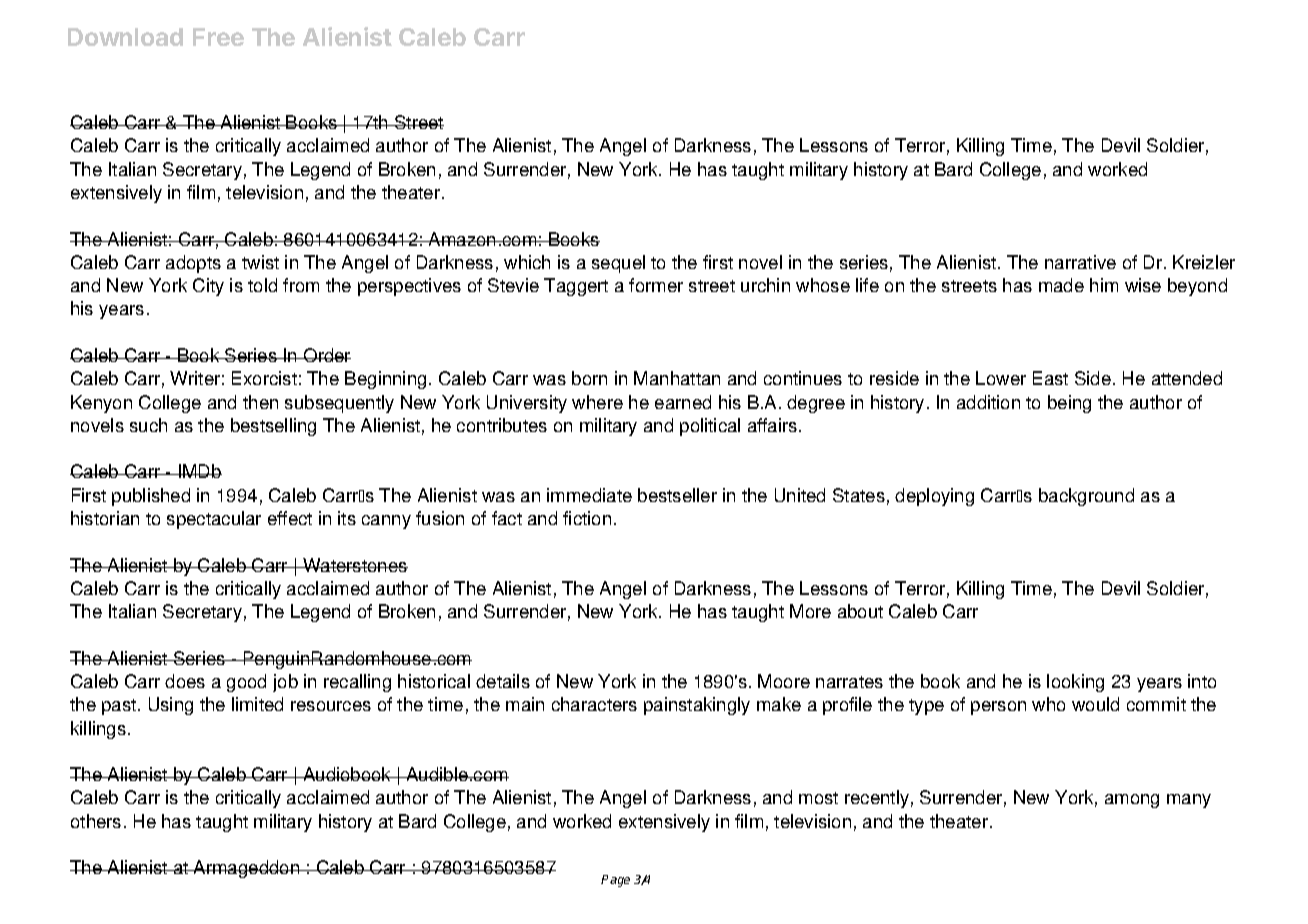 The width and height of the screenshot is (1308, 924). Describe the element at coordinates (247, 869) in the screenshot. I see `Armageddon` at that location.
